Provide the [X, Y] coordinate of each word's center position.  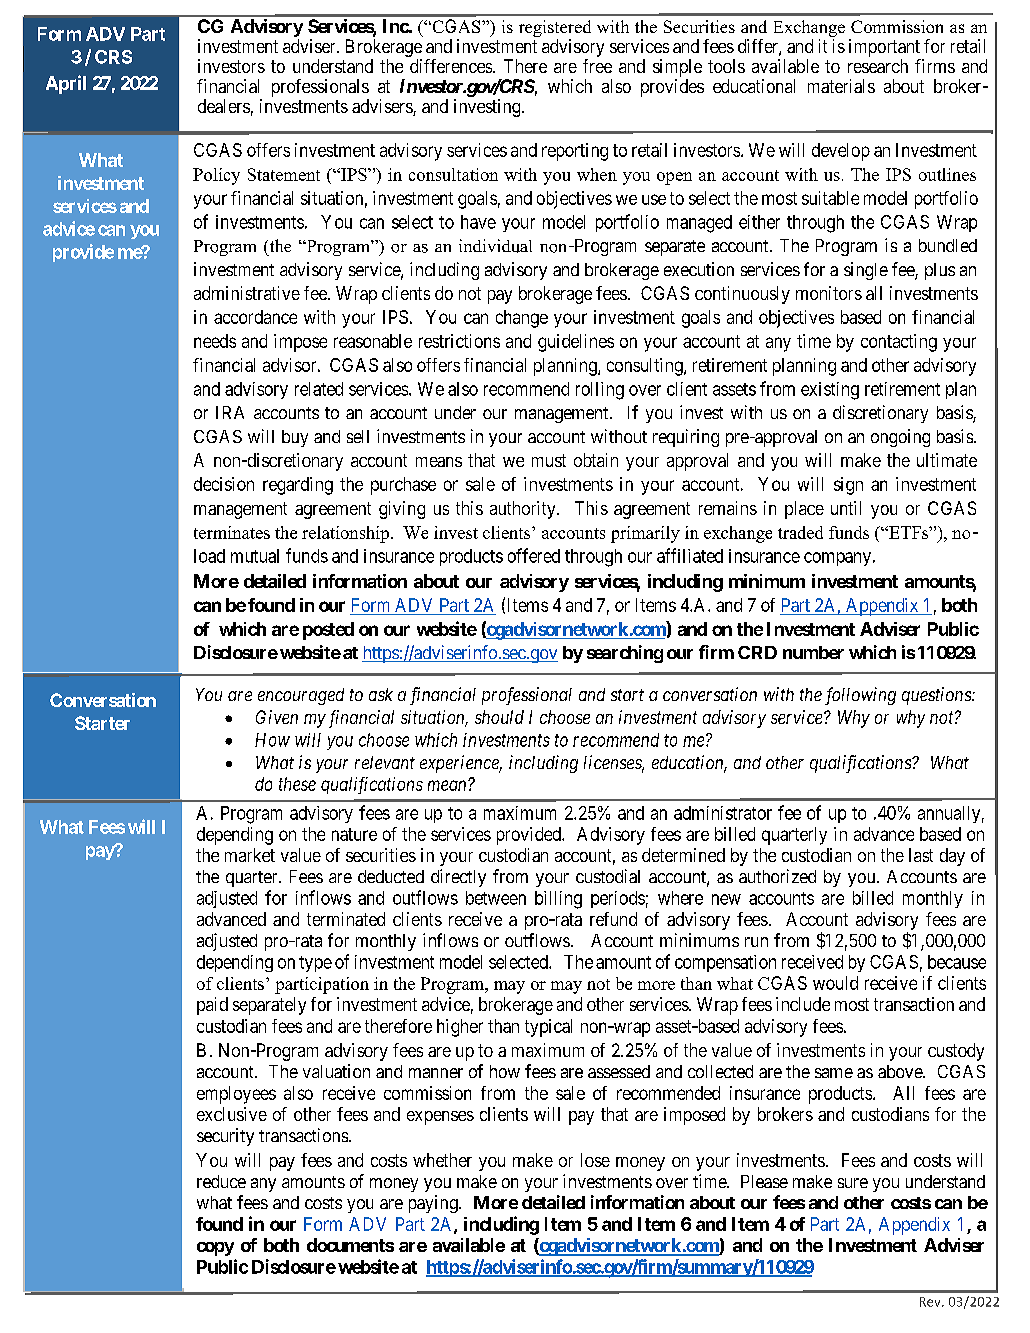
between [496, 898]
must [549, 460]
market [250, 855]
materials [841, 86]
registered [555, 30]
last [921, 855]
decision [224, 484]
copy [215, 1249]
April [66, 84]
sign [848, 486]
